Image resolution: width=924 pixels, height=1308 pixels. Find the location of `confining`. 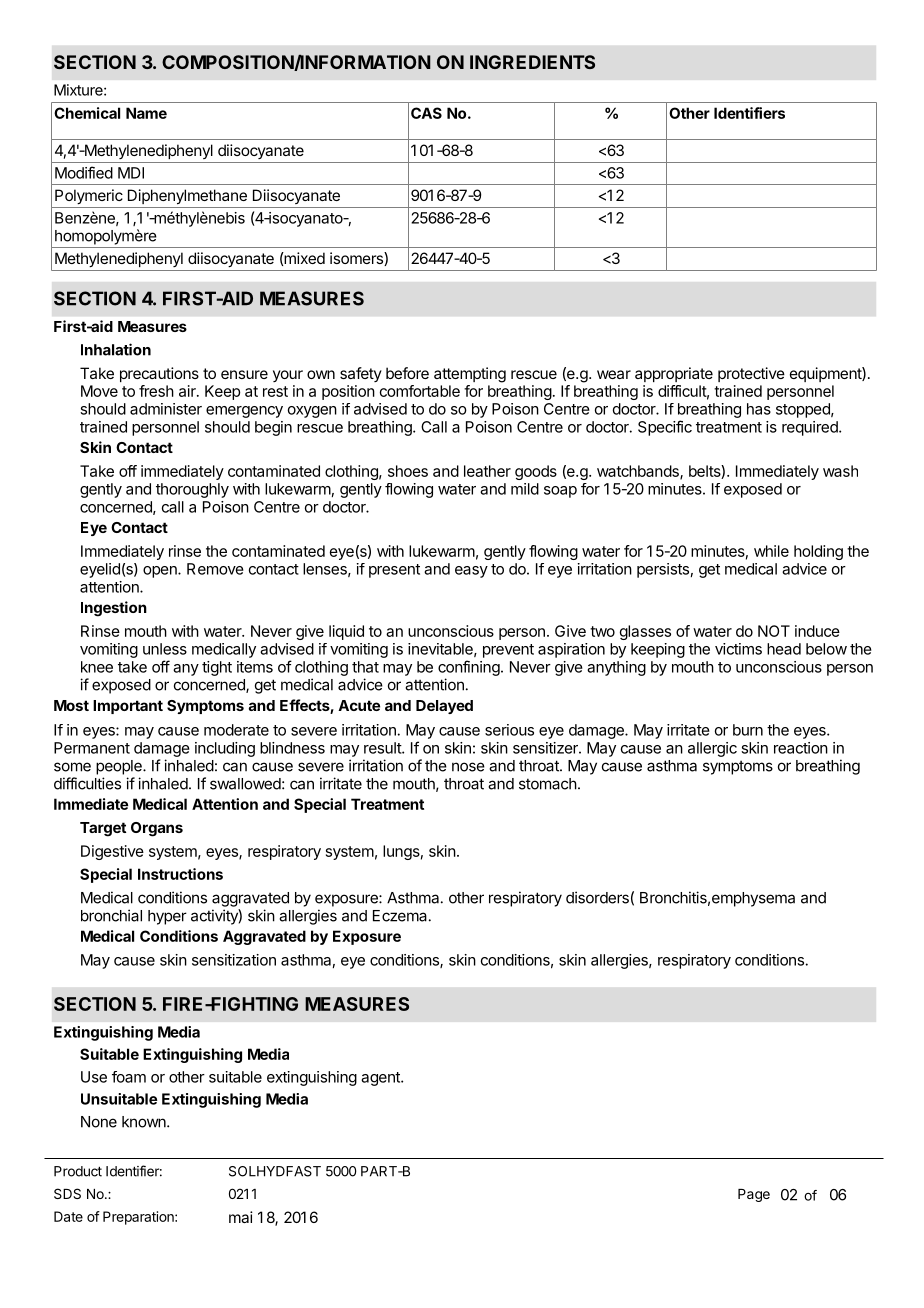

confining is located at coordinates (469, 668).
